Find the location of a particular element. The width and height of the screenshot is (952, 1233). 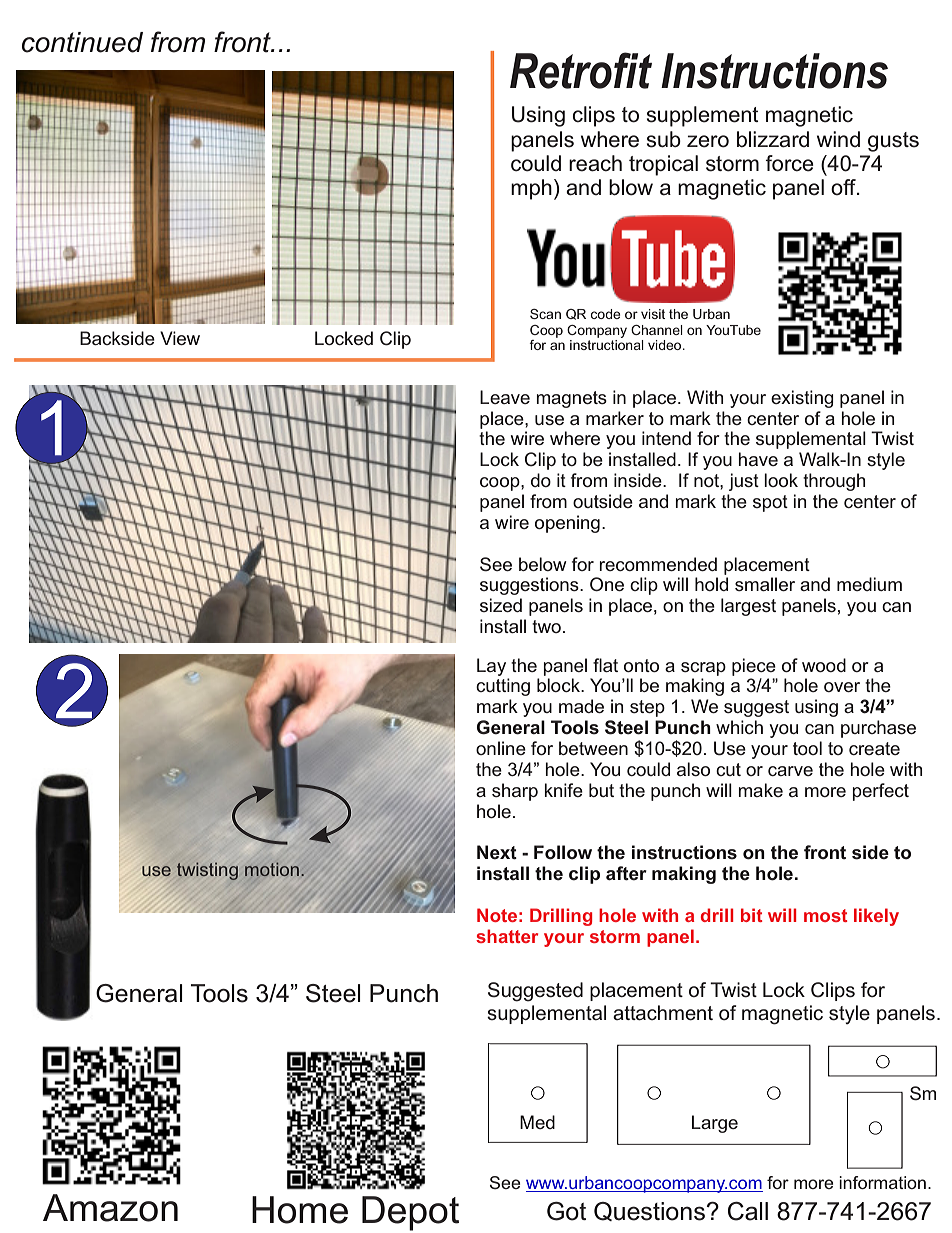

Lay is located at coordinates (491, 667).
